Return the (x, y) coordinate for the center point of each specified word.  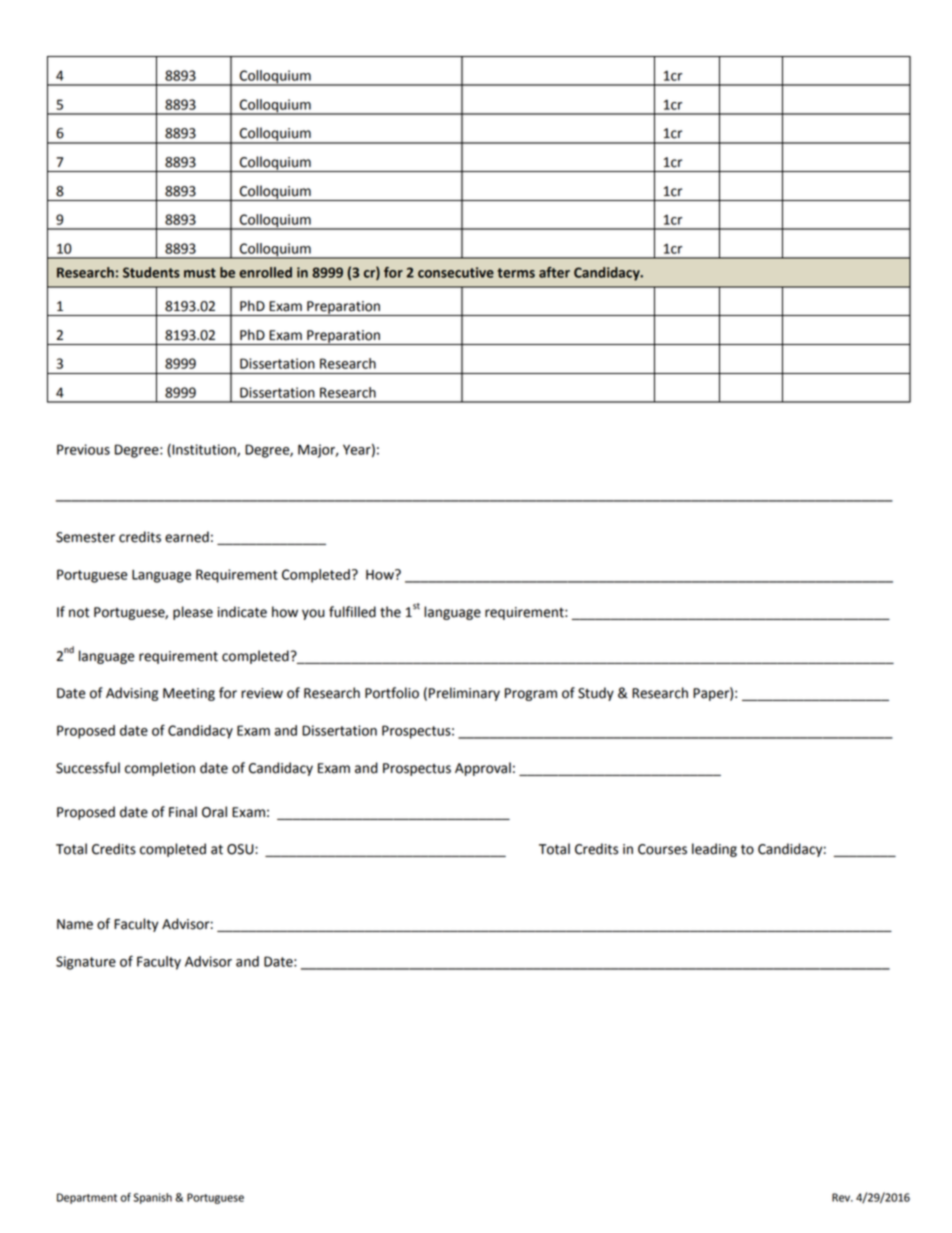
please (193, 613)
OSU (241, 849)
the (390, 612)
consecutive (456, 272)
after (554, 272)
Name (75, 924)
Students (151, 272)
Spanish (152, 1198)
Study (596, 694)
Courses (662, 849)
